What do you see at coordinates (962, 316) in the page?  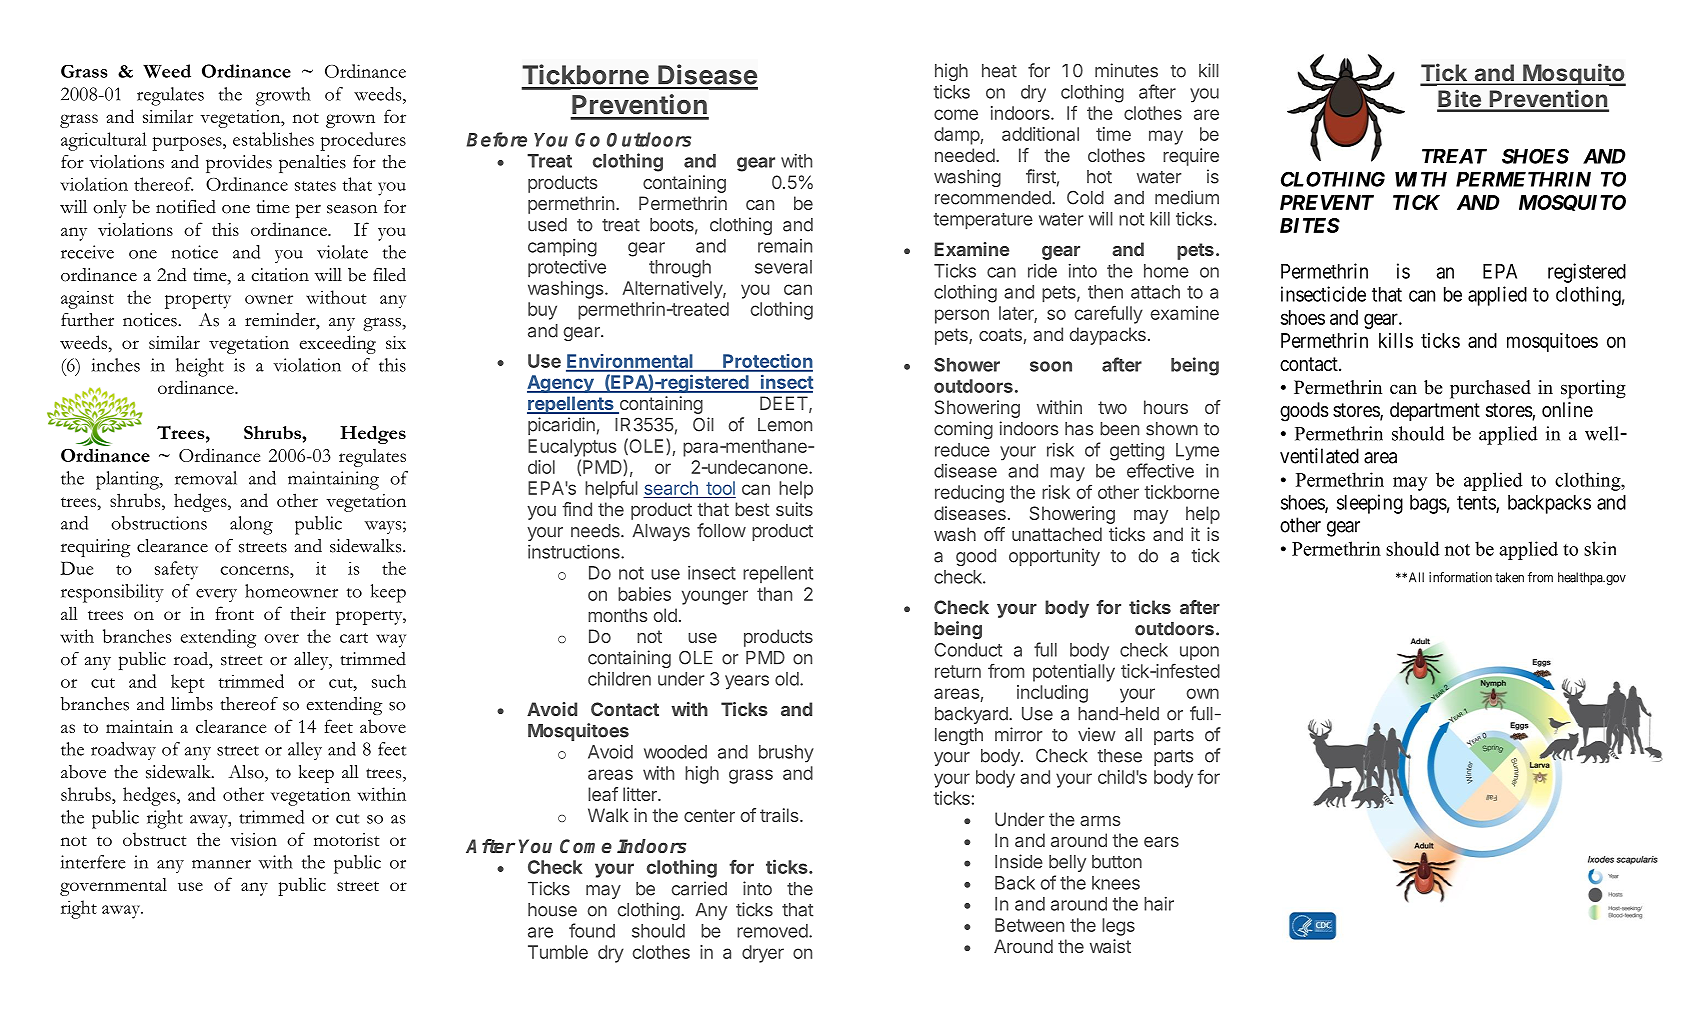 I see `person` at bounding box center [962, 316].
